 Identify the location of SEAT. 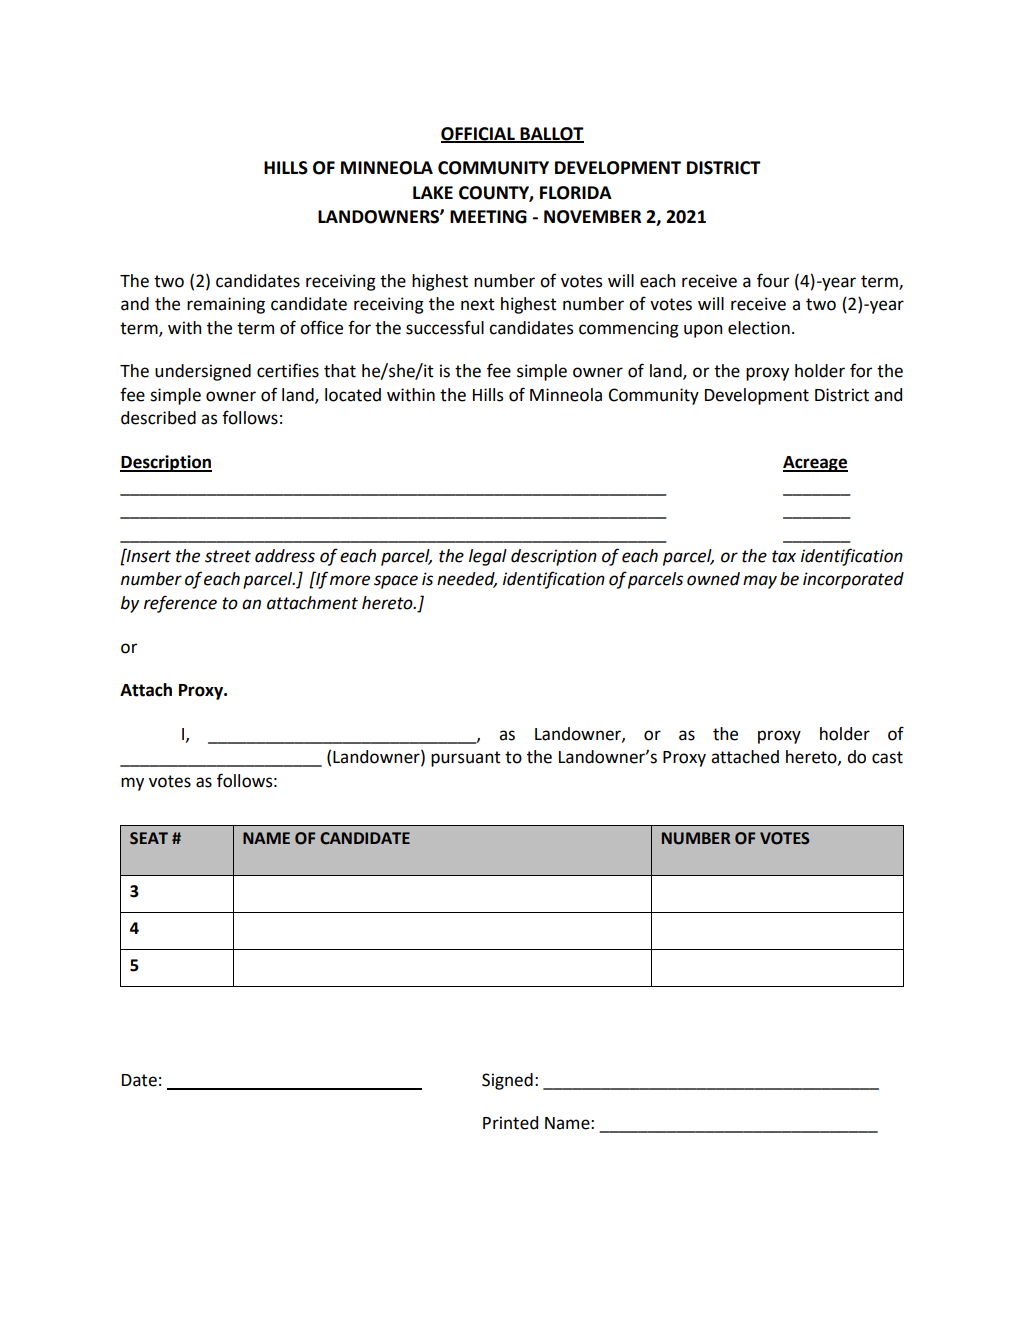
(149, 838).
